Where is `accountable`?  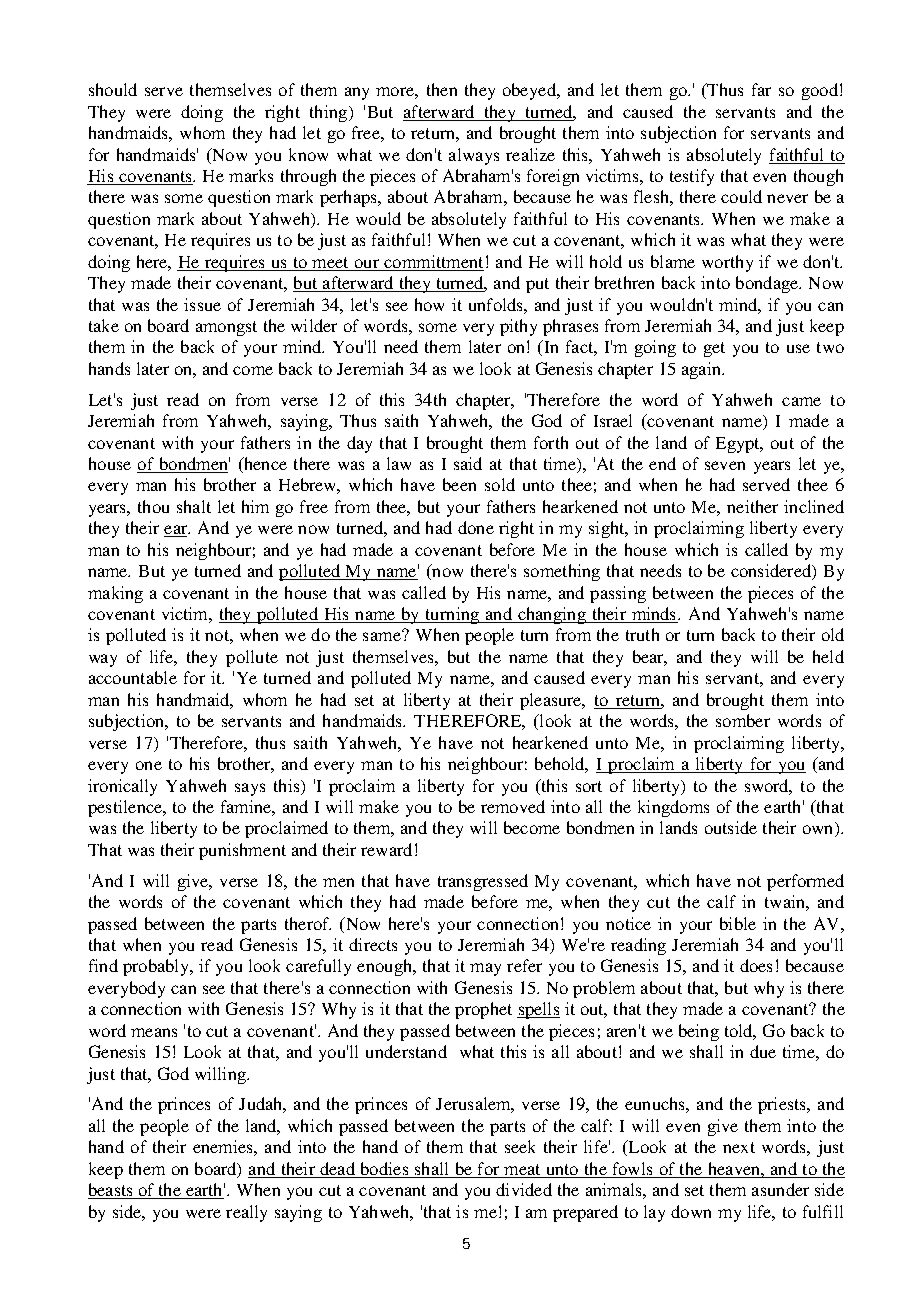 accountable is located at coordinates (133, 677).
